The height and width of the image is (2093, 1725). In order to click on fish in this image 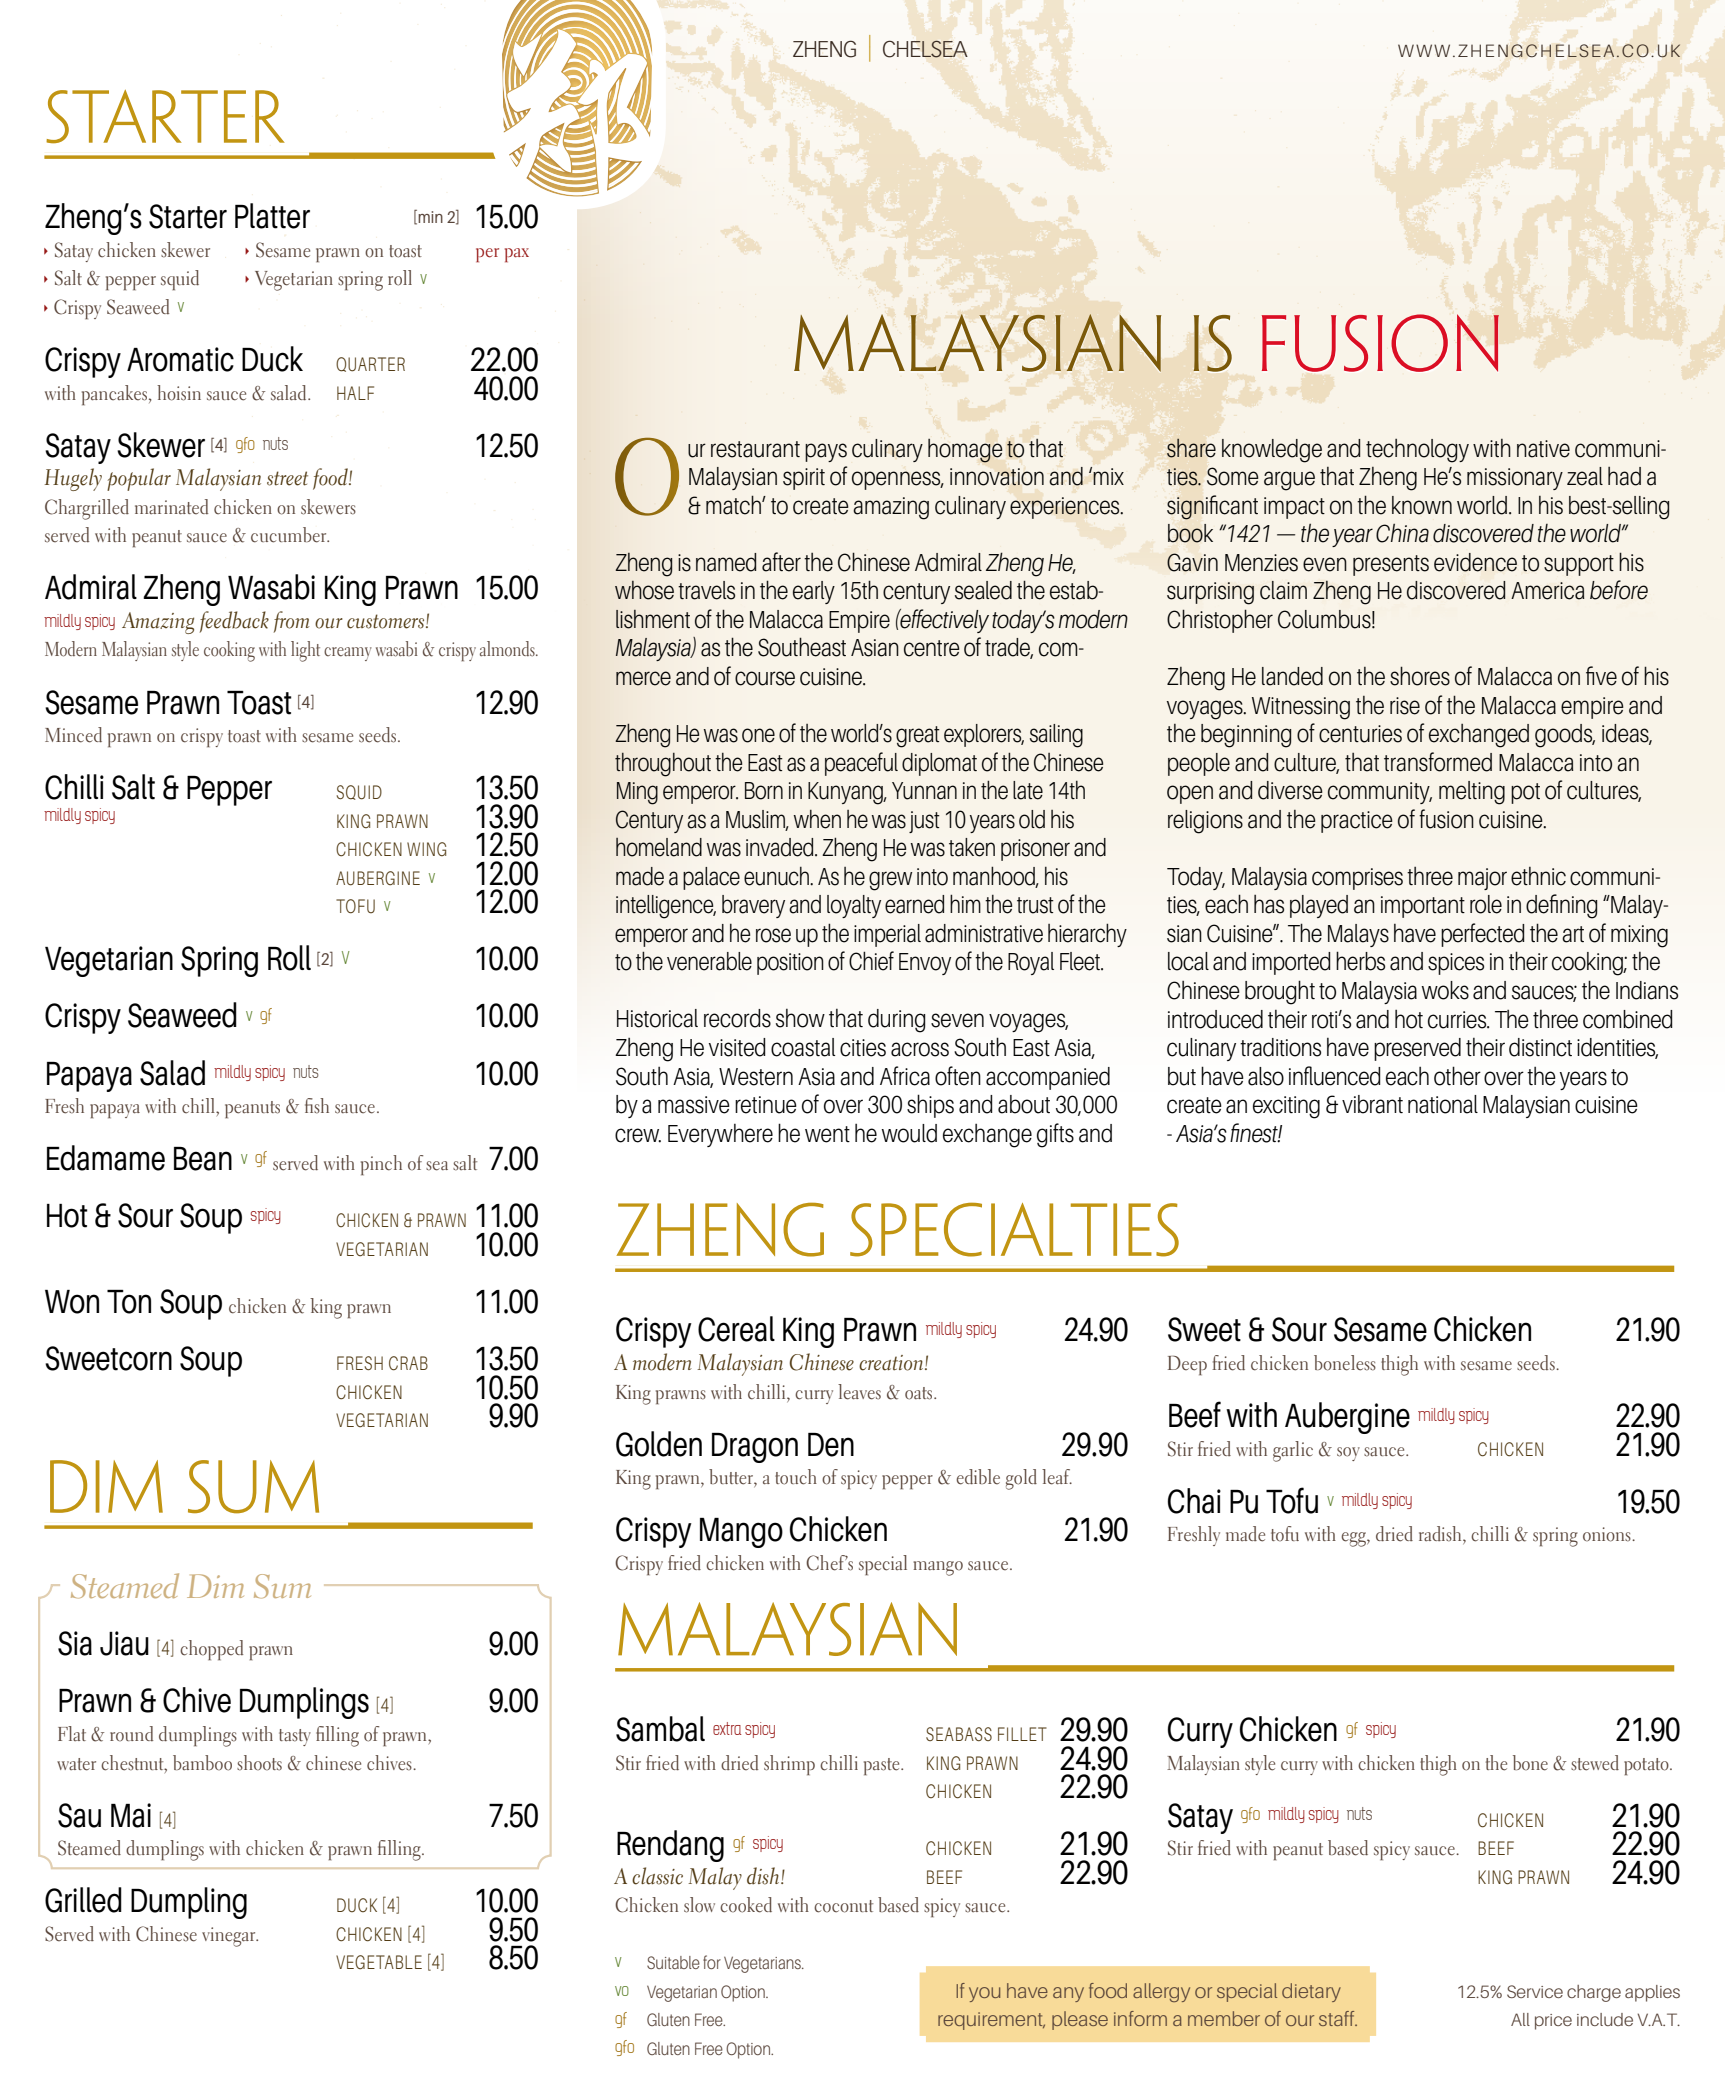, I will do `click(317, 1106)`.
